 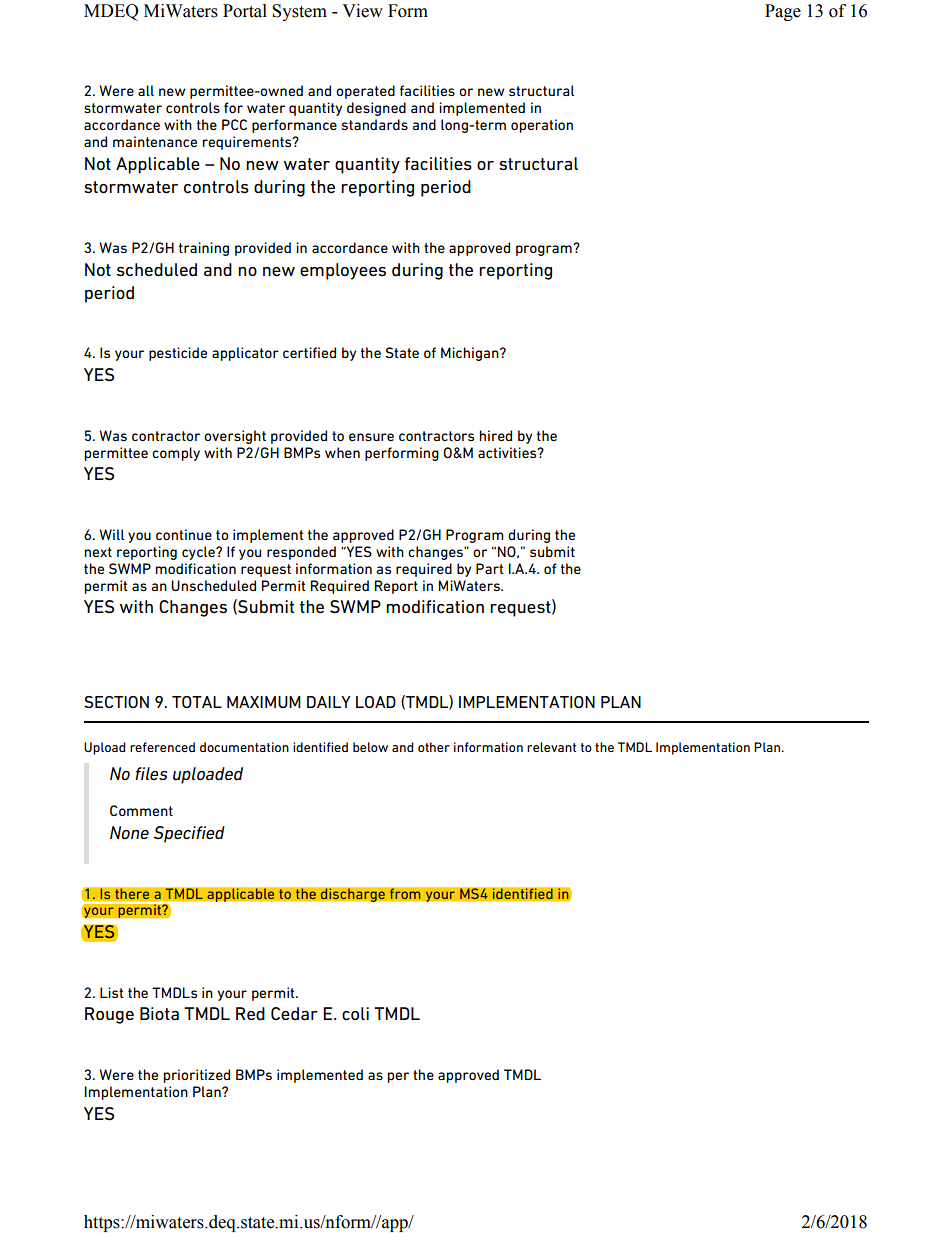 What do you see at coordinates (551, 747) in the page?
I see `relevant` at bounding box center [551, 747].
